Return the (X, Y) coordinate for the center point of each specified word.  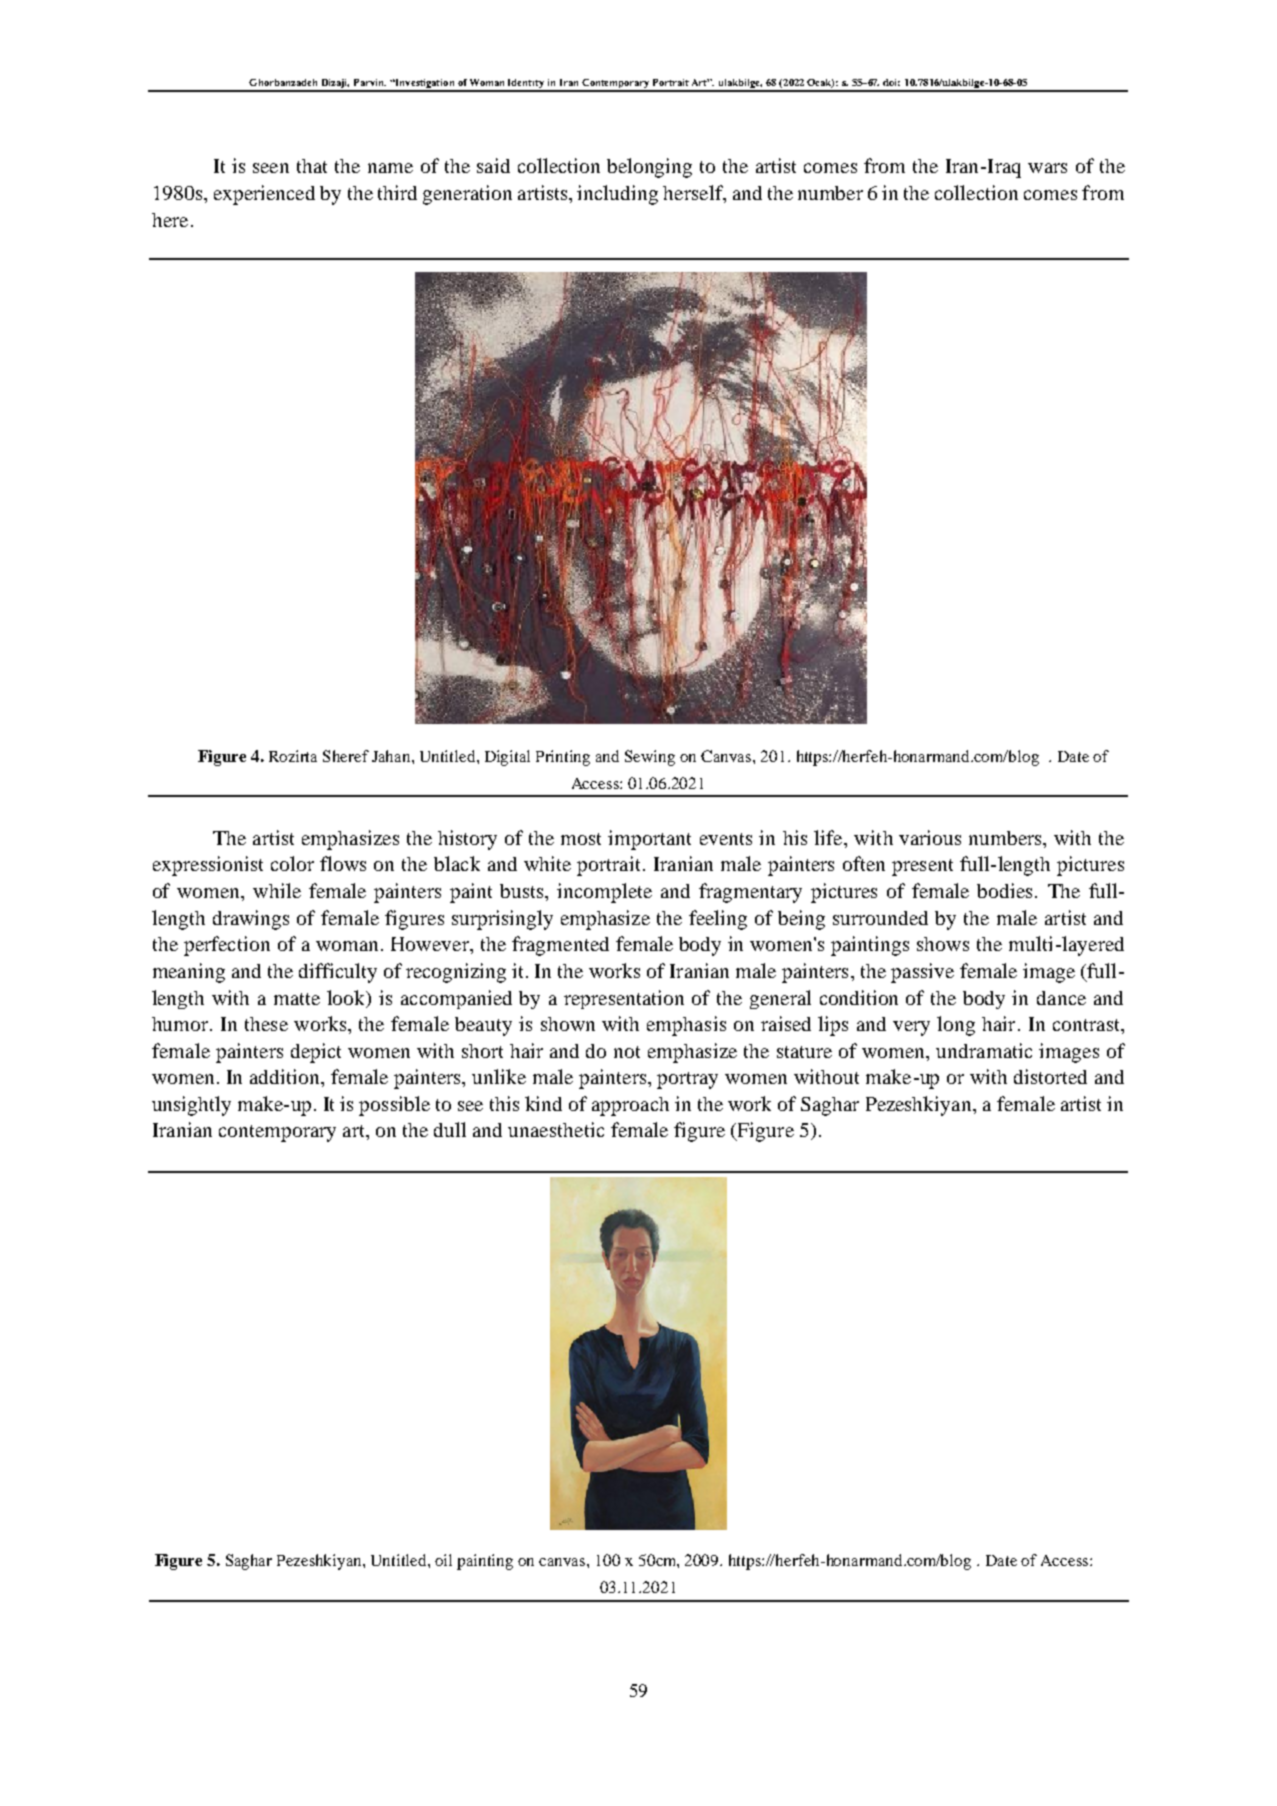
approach (630, 1106)
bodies (1004, 890)
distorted (1050, 1076)
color (292, 863)
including (617, 195)
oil (443, 1560)
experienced (264, 195)
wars (1047, 168)
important (649, 840)
